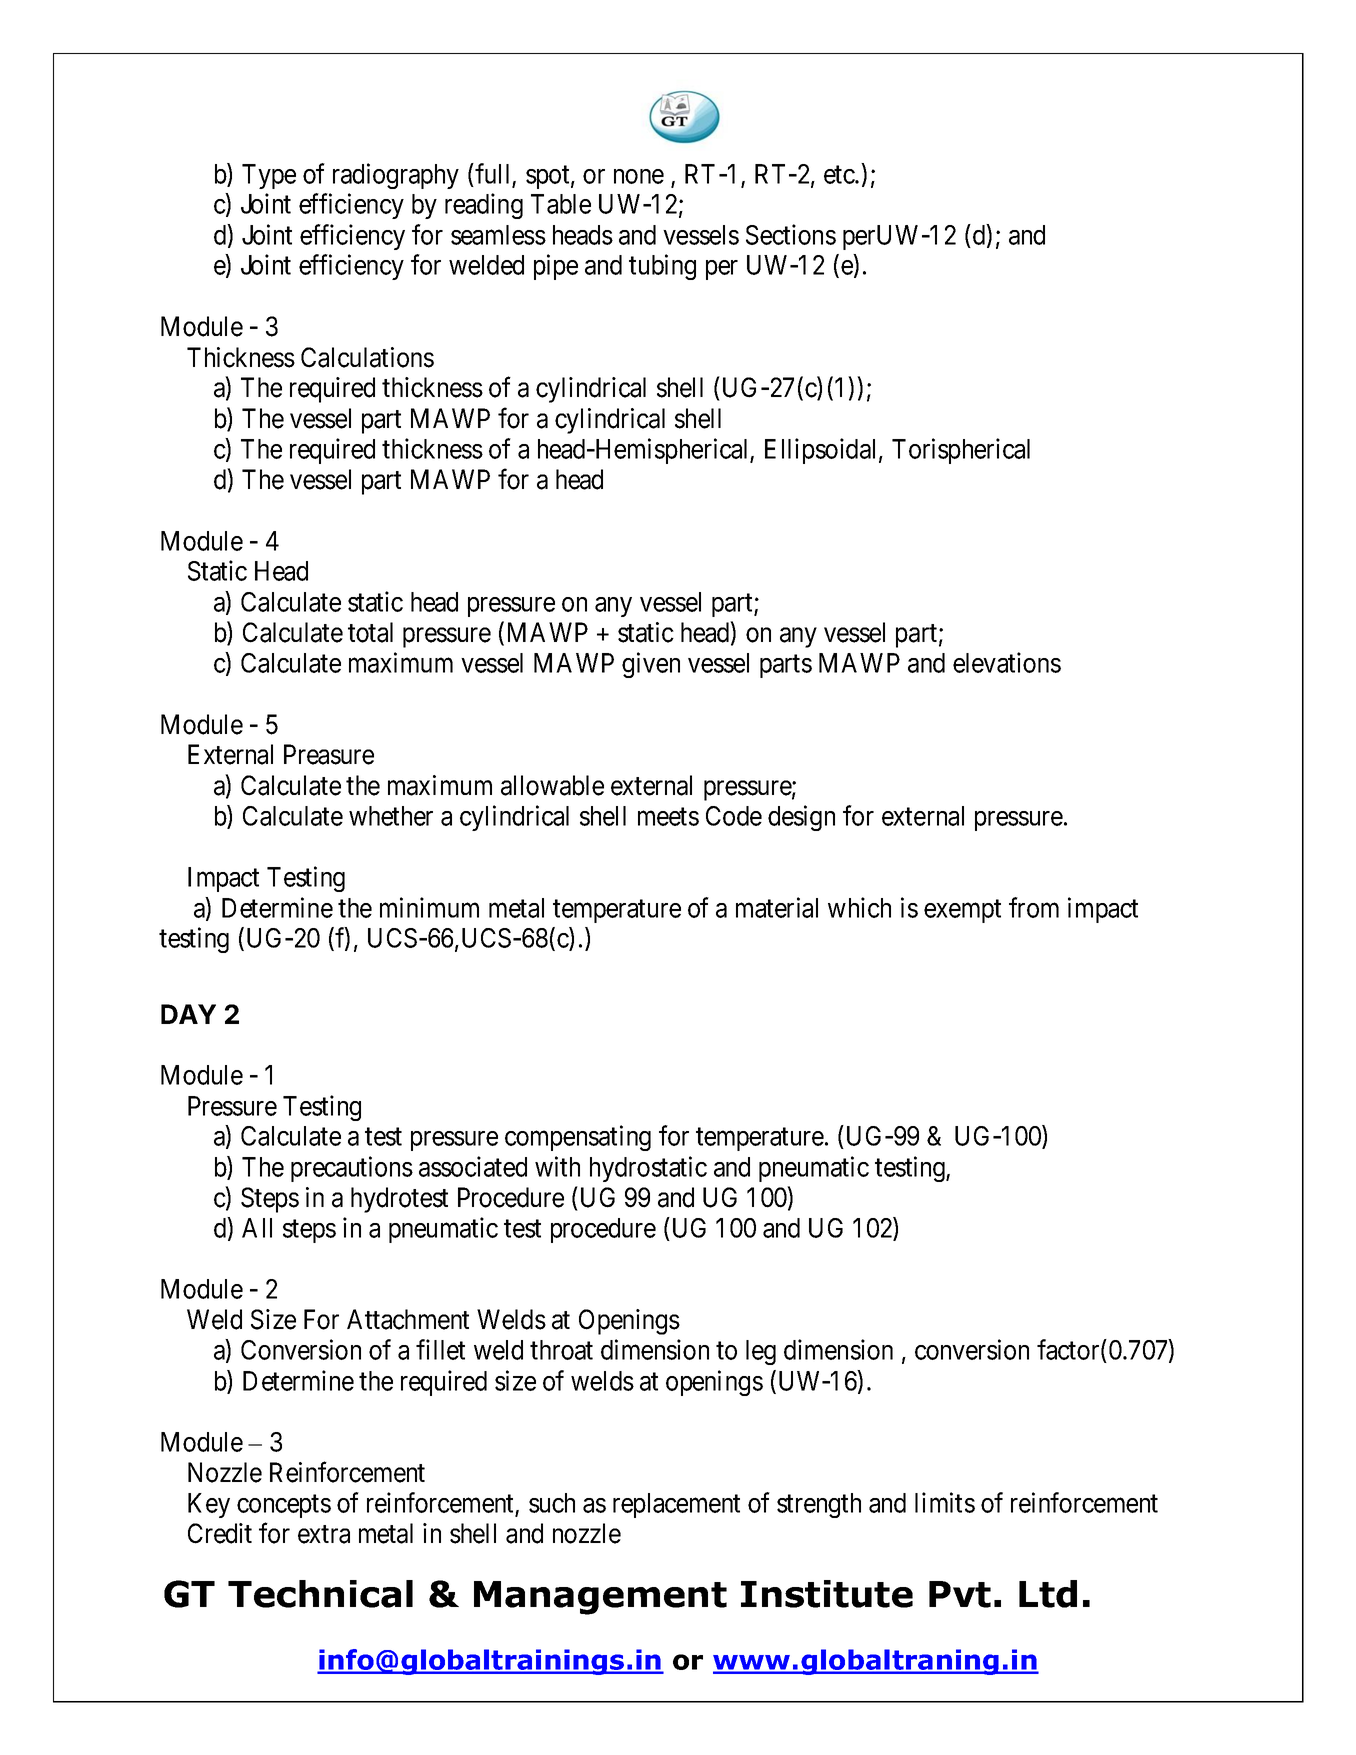 The image size is (1356, 1755). I want to click on precautions, so click(352, 1169).
